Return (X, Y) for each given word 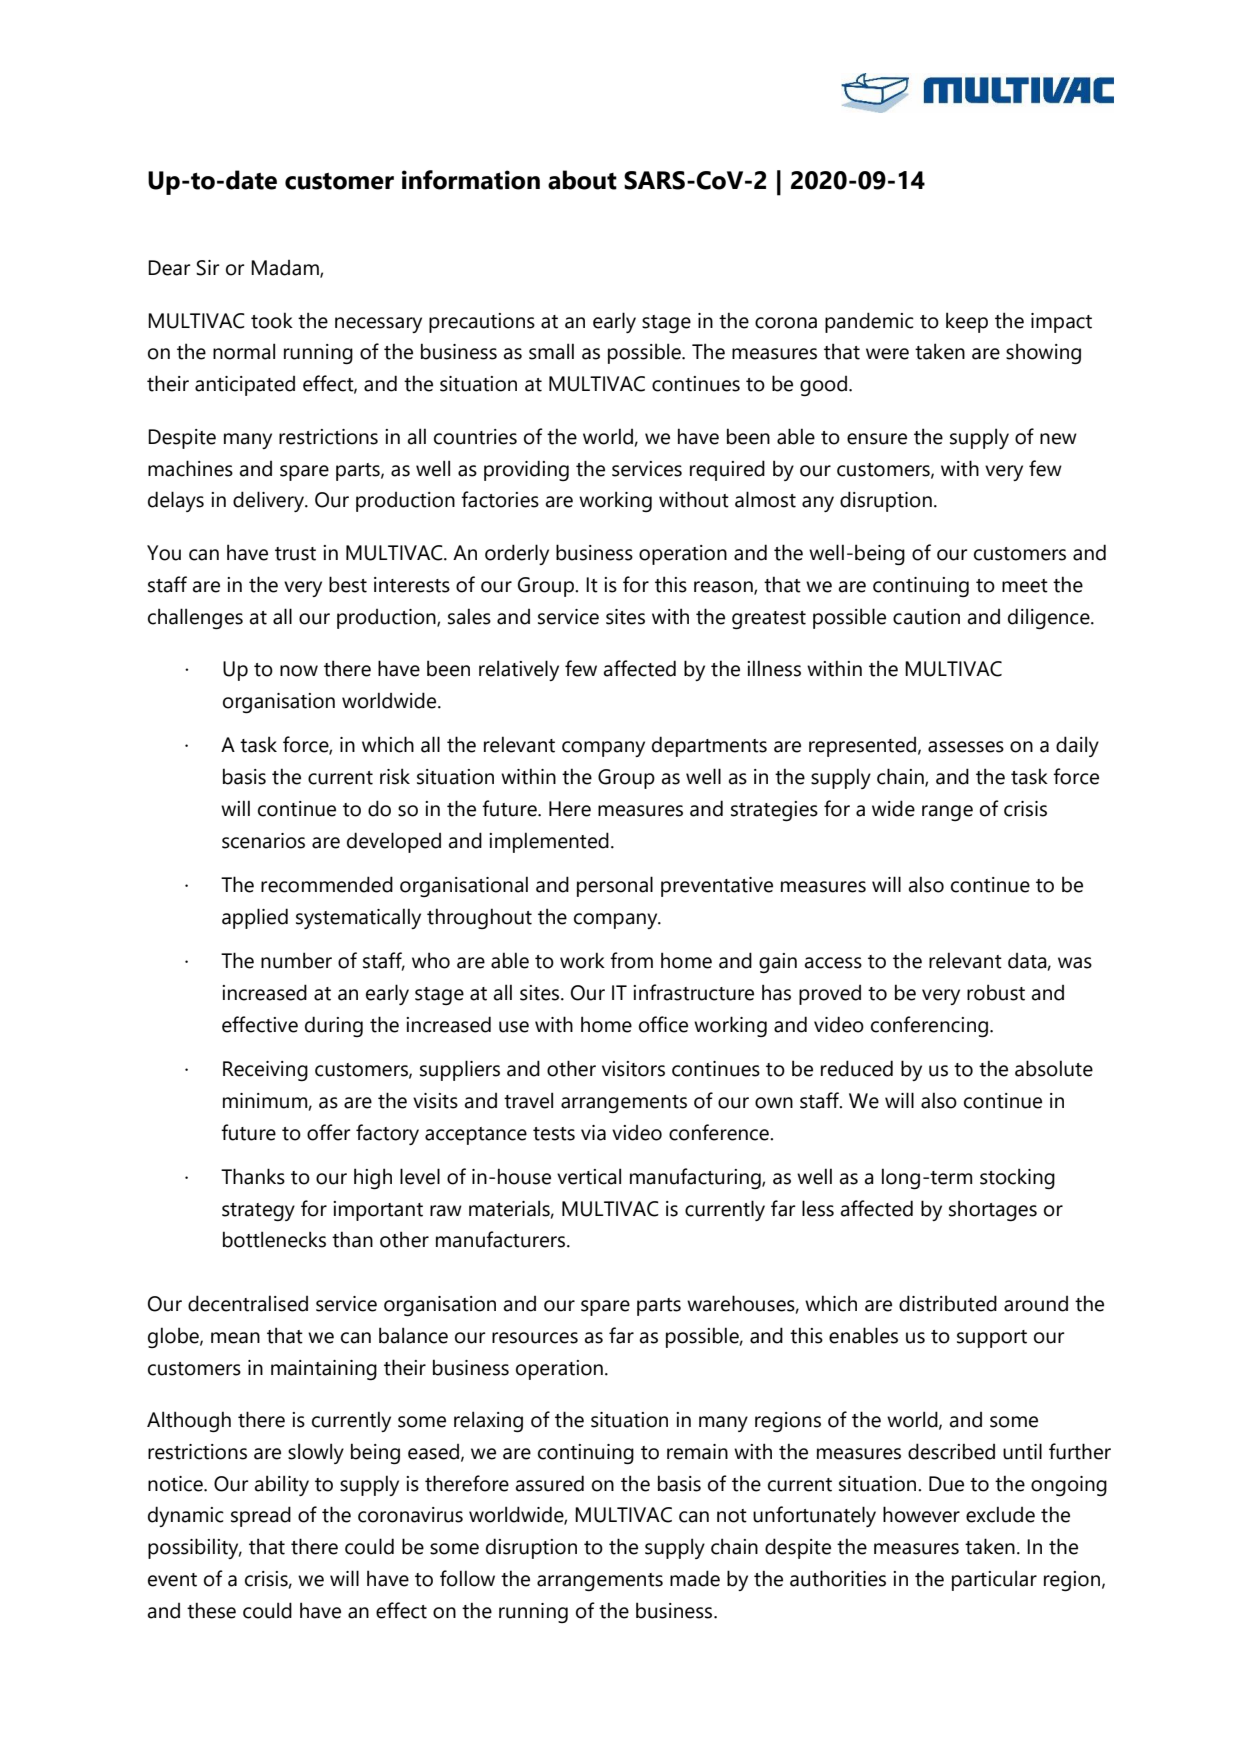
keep (967, 322)
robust (996, 992)
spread (261, 1516)
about (582, 180)
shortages (993, 1210)
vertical (589, 1176)
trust (295, 554)
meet (1025, 586)
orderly (517, 554)
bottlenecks (274, 1239)
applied (255, 918)
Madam (286, 269)
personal (615, 886)
